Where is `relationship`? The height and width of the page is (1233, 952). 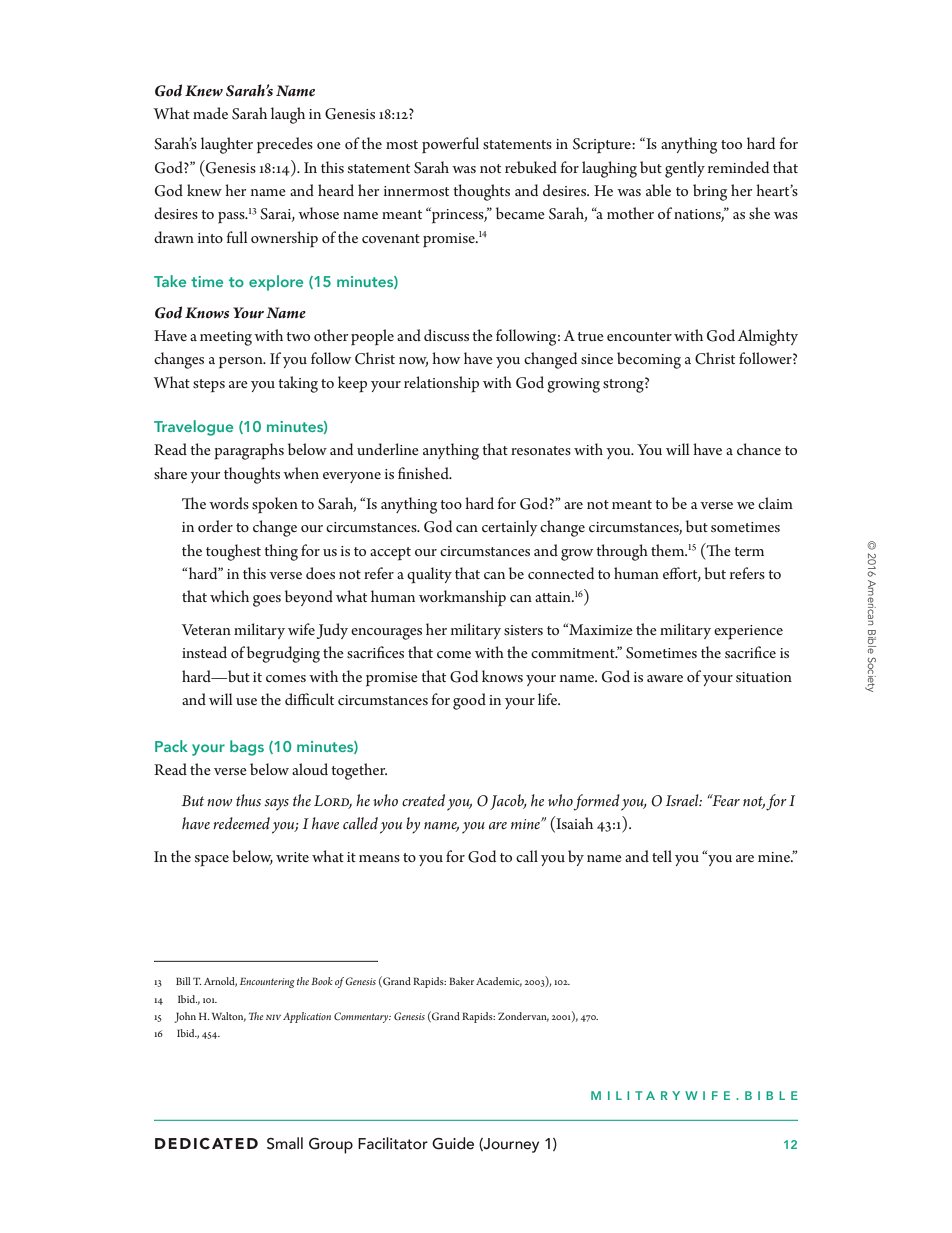
relationship is located at coordinates (441, 384).
